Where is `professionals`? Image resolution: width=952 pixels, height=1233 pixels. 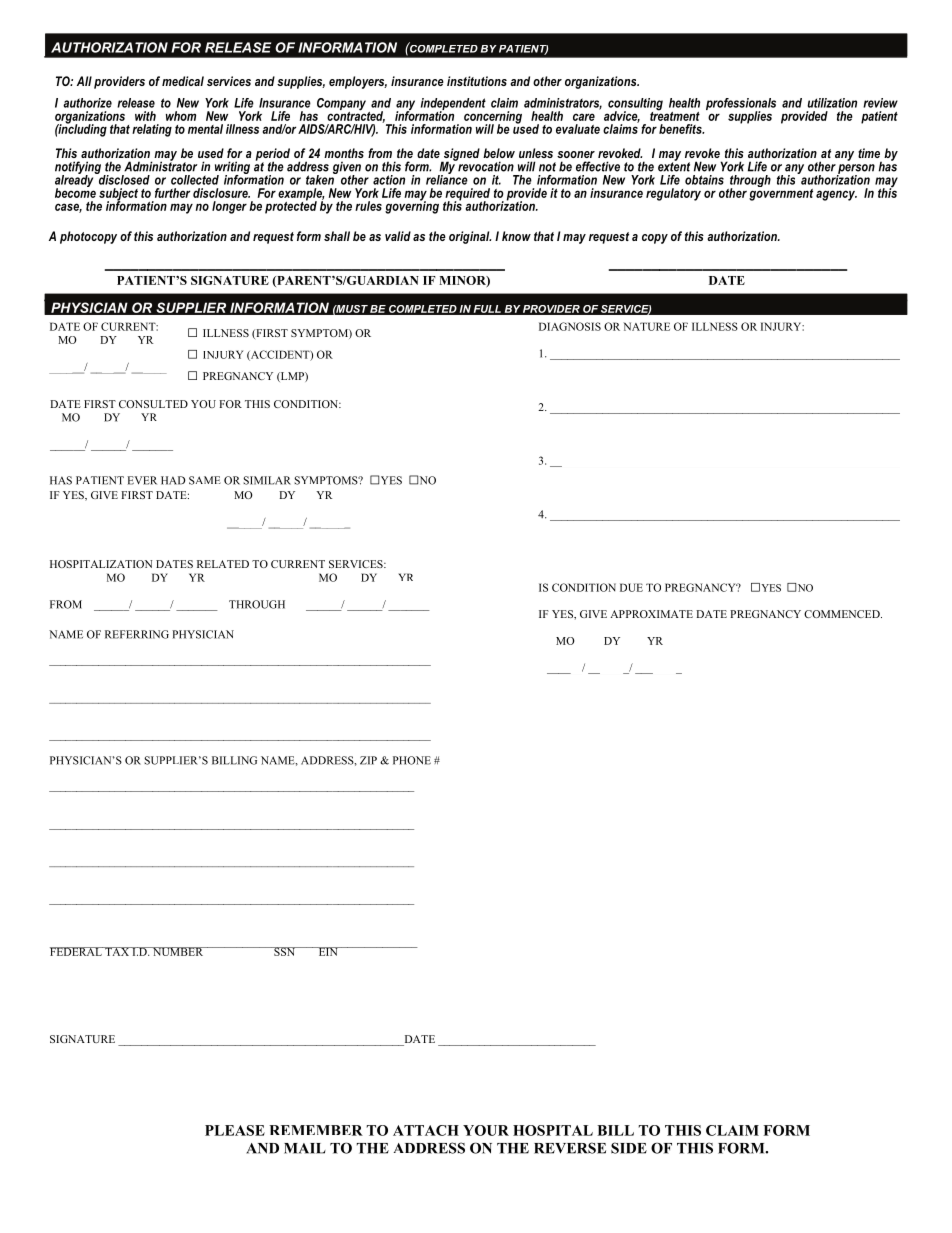 professionals is located at coordinates (741, 105).
